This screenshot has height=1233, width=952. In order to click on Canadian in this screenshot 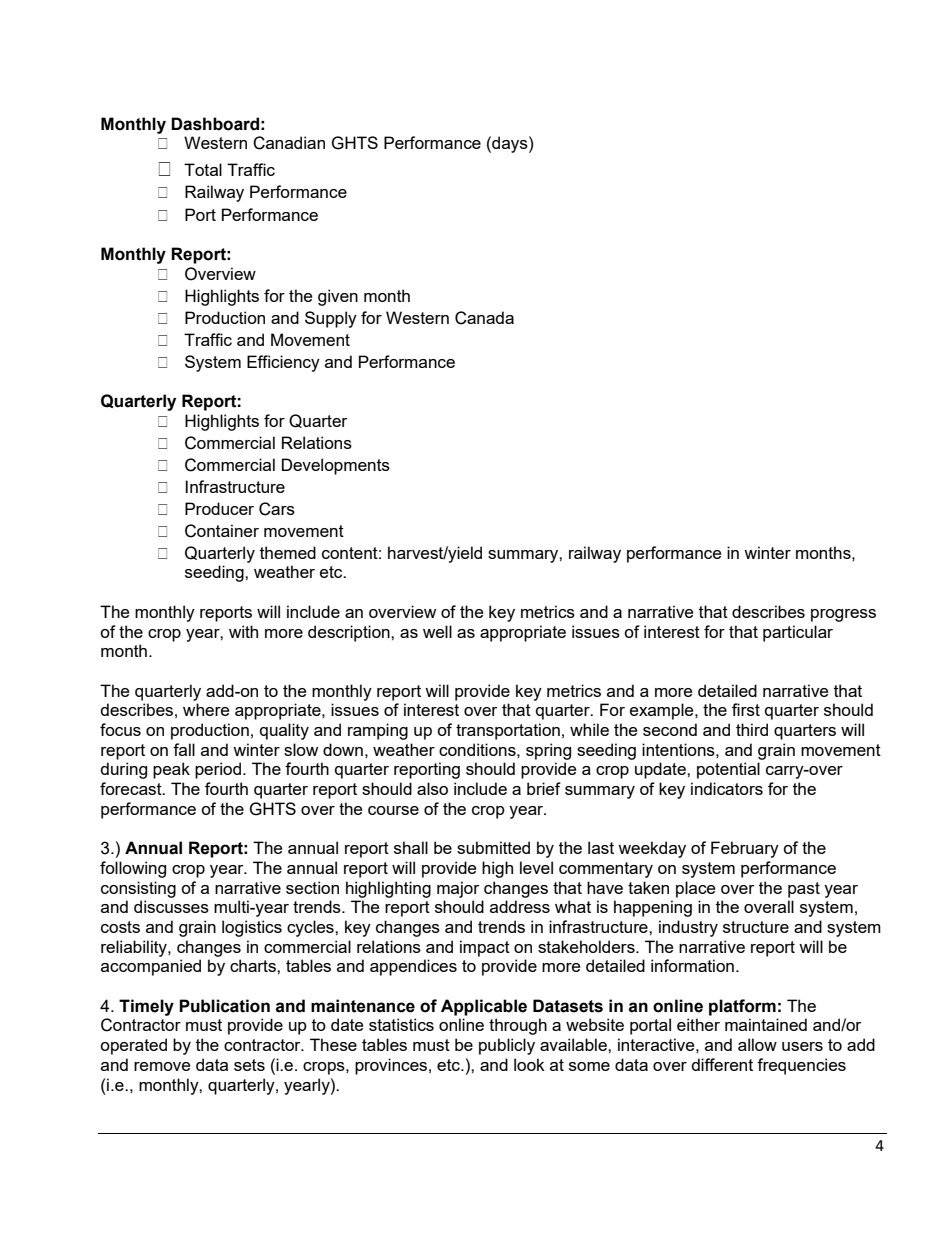, I will do `click(289, 143)`.
